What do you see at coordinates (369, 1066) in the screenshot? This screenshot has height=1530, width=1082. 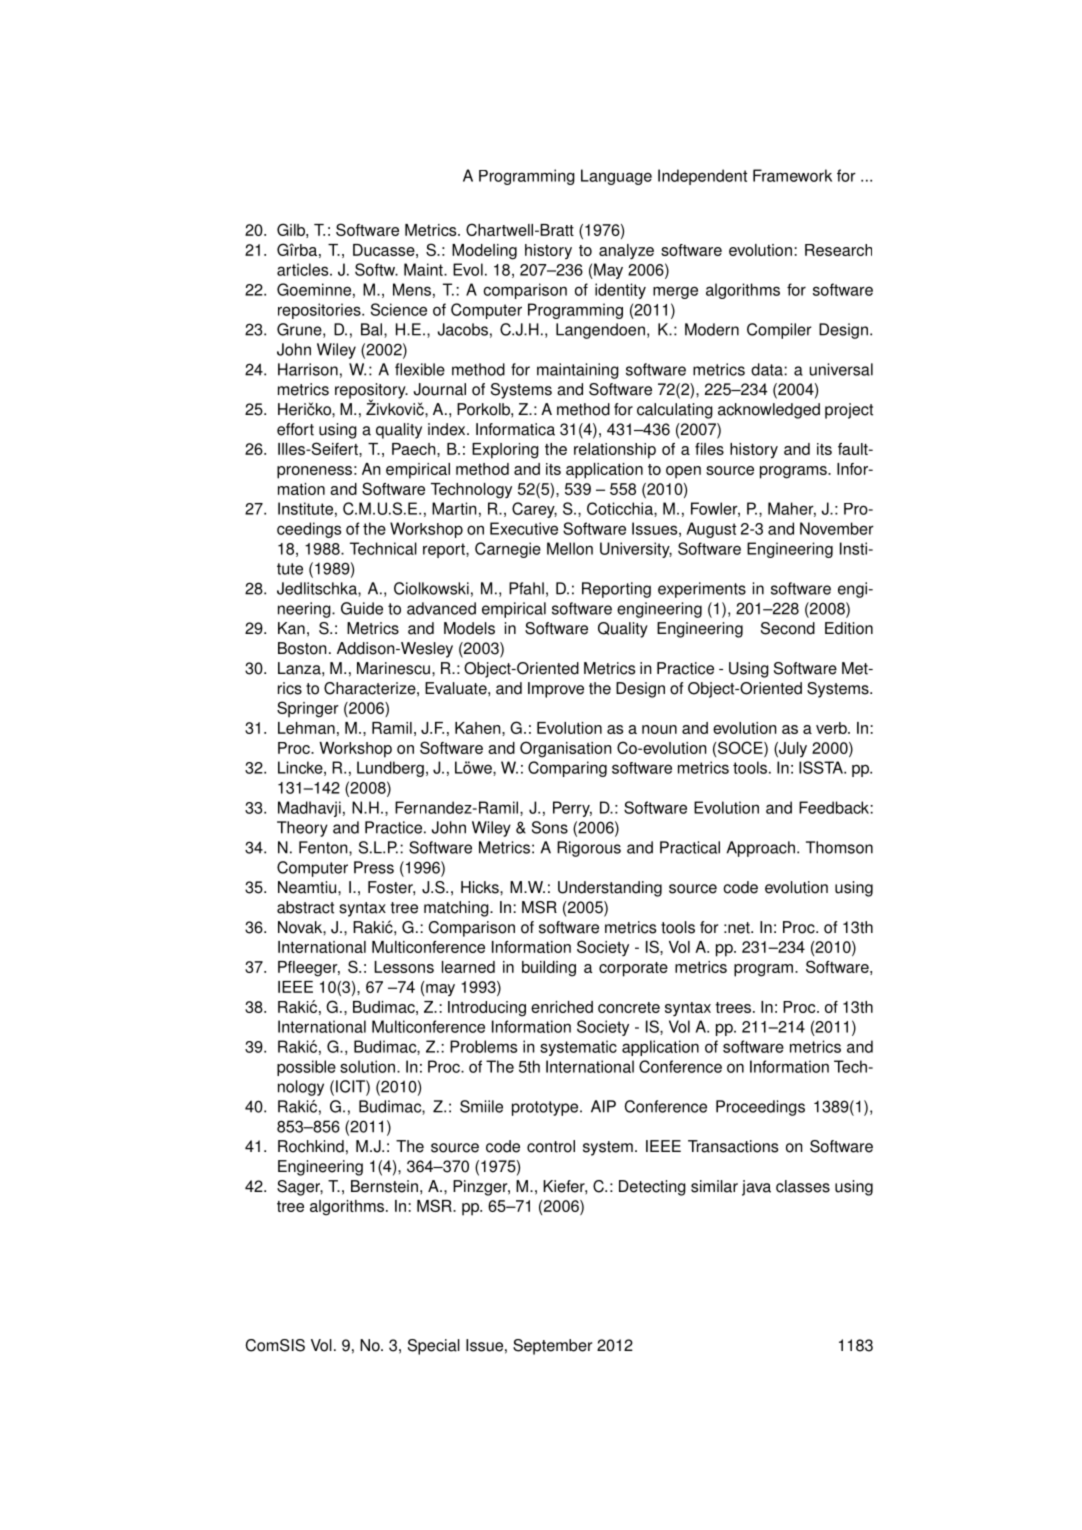 I see `solution` at bounding box center [369, 1066].
